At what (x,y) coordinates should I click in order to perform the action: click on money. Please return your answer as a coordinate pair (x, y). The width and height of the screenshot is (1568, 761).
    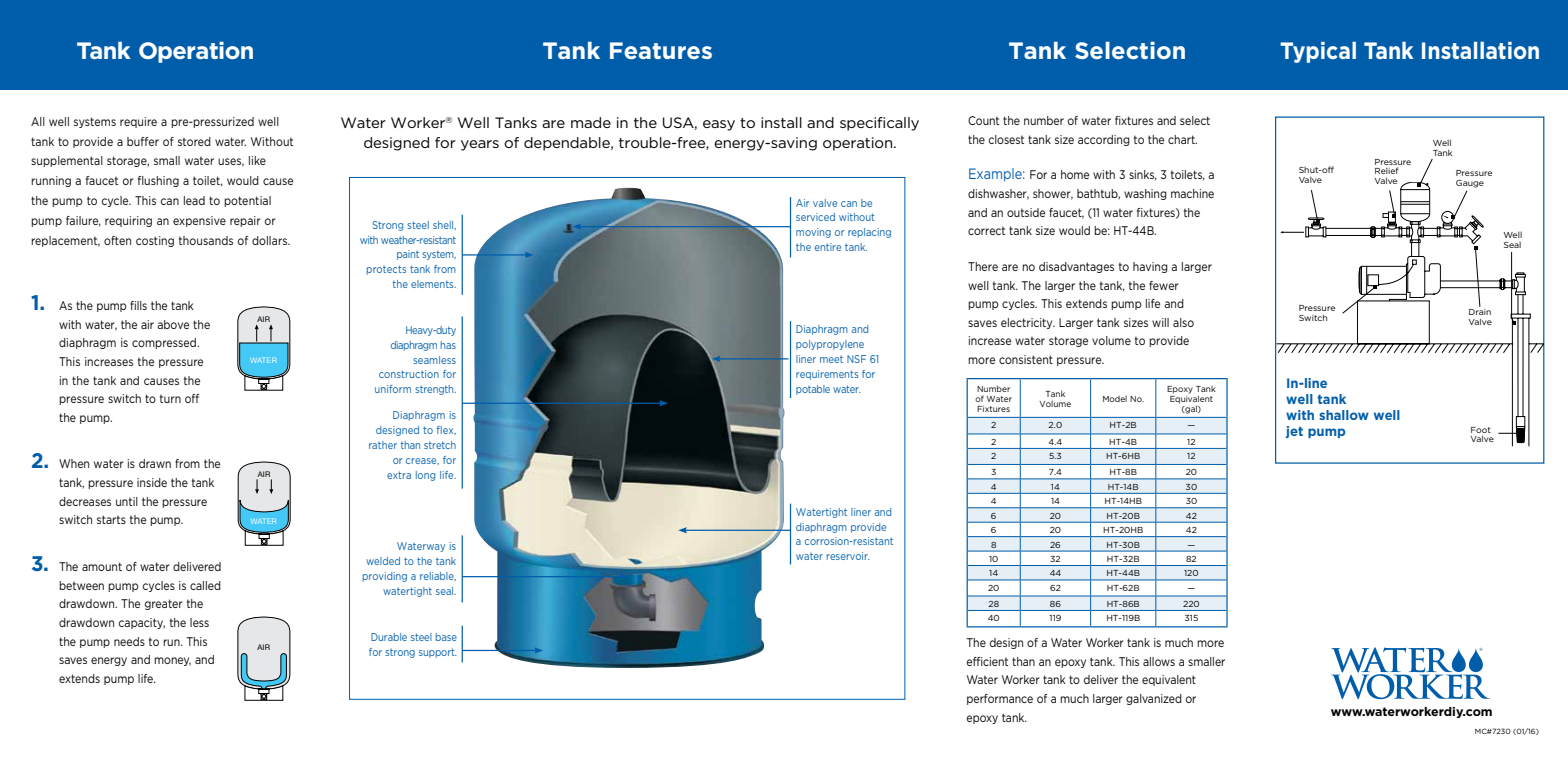
    Looking at the image, I should click on (172, 661).
